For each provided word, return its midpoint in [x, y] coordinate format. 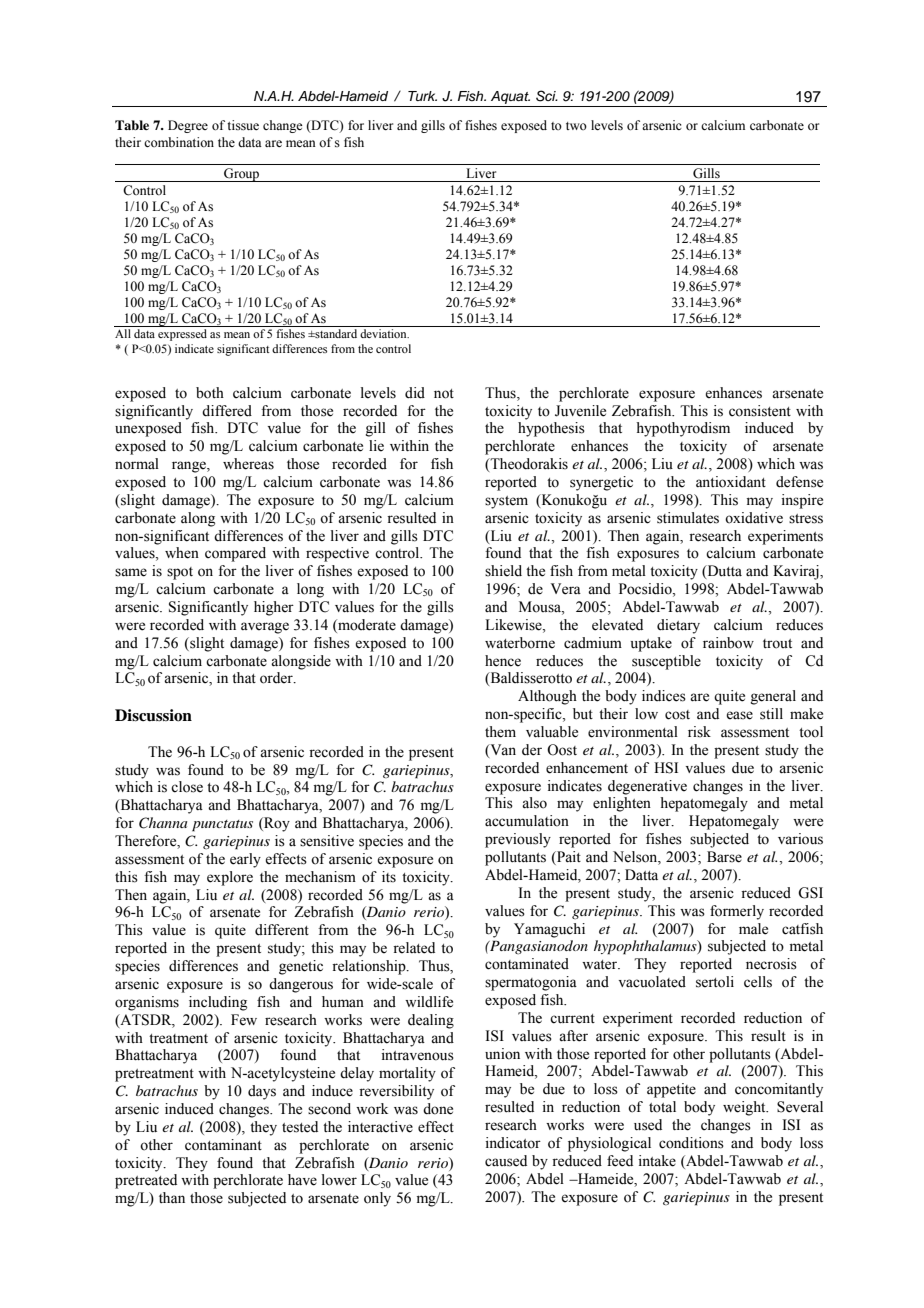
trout [777, 644]
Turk [422, 96]
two [576, 126]
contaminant [223, 1145]
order [277, 678]
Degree [188, 126]
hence [503, 661]
